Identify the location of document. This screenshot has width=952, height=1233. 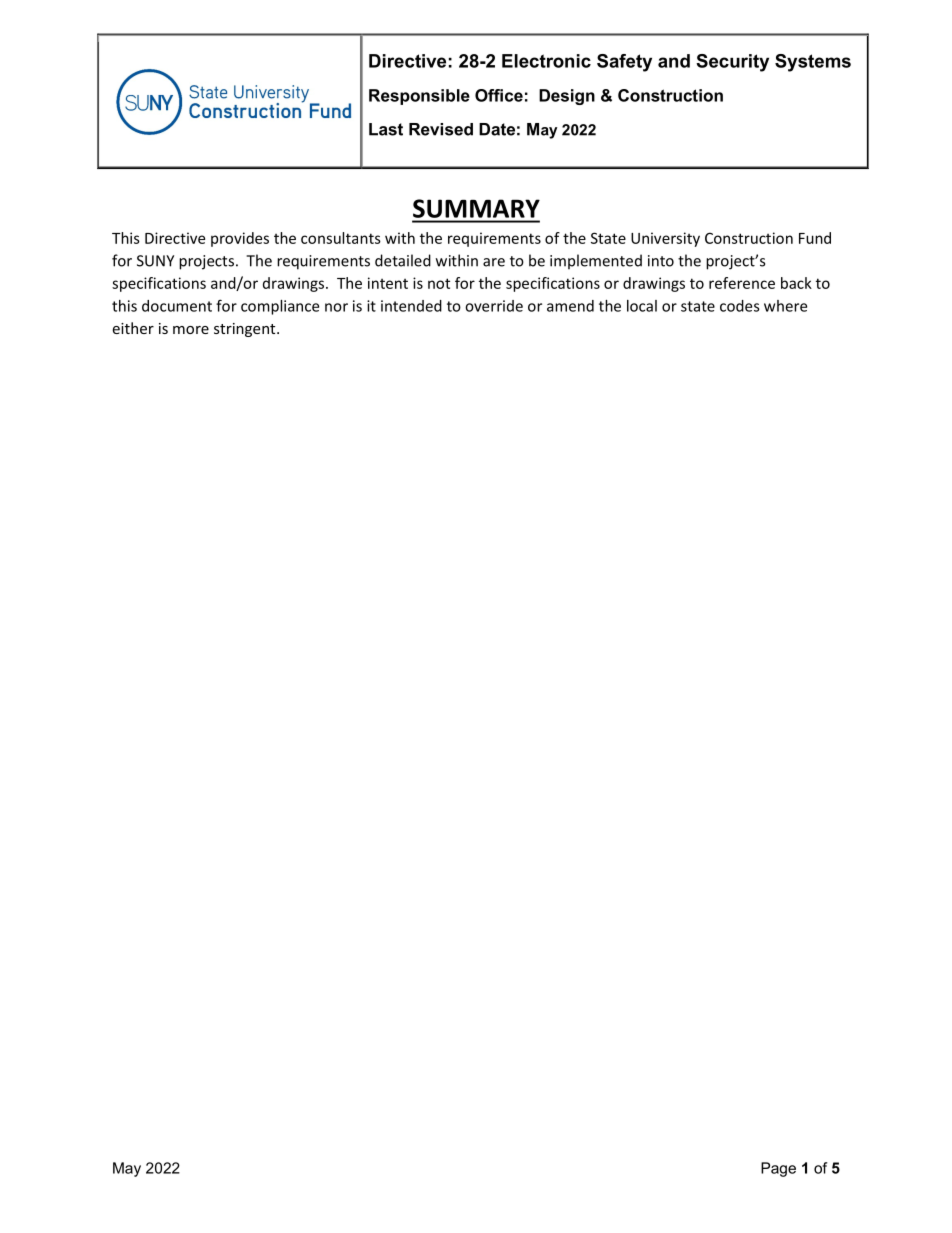
(177, 306).
